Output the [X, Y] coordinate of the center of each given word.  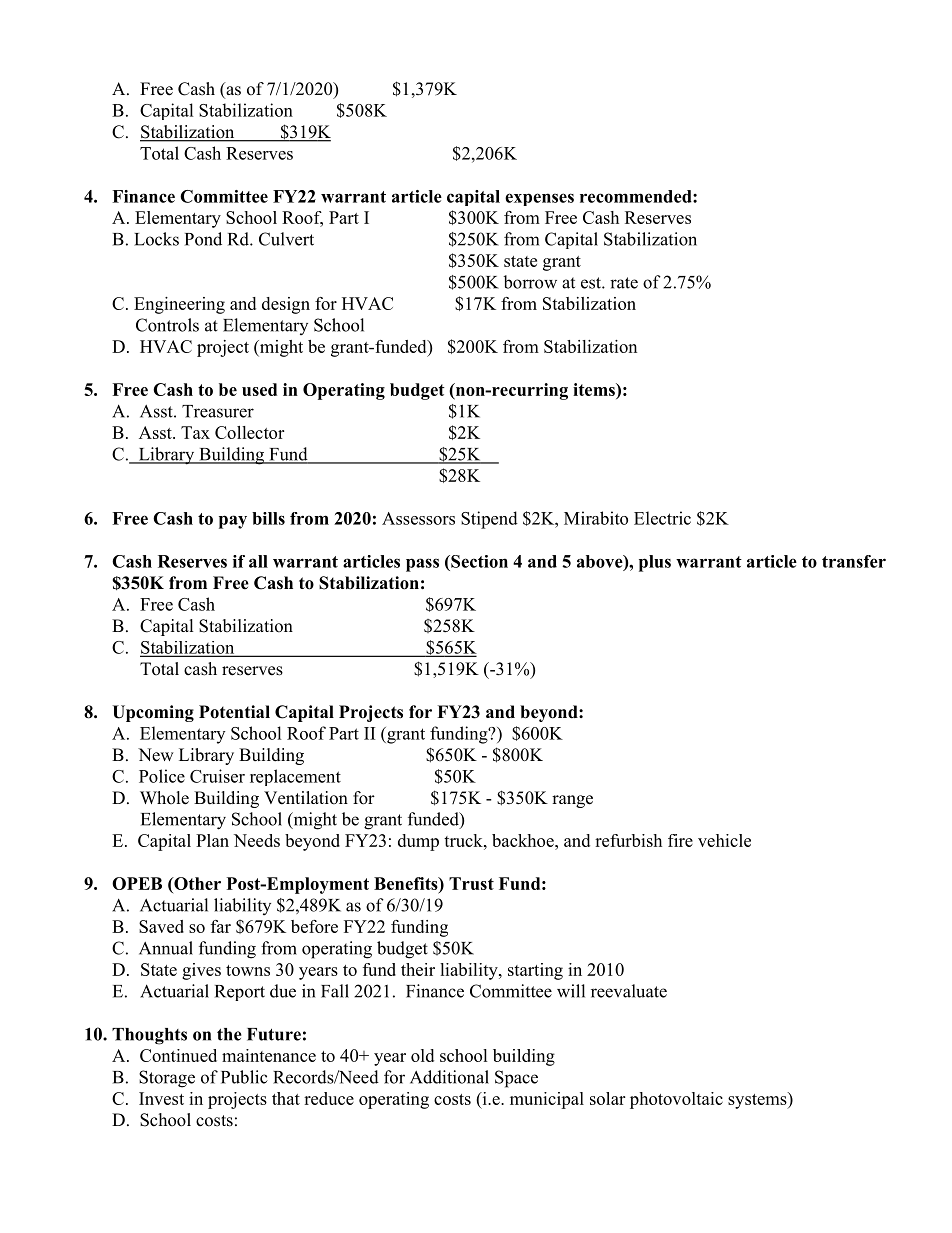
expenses [539, 199]
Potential [234, 712]
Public [244, 1077]
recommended [637, 196]
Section [478, 561]
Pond [203, 239]
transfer [854, 561]
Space [516, 1079]
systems [758, 1100]
